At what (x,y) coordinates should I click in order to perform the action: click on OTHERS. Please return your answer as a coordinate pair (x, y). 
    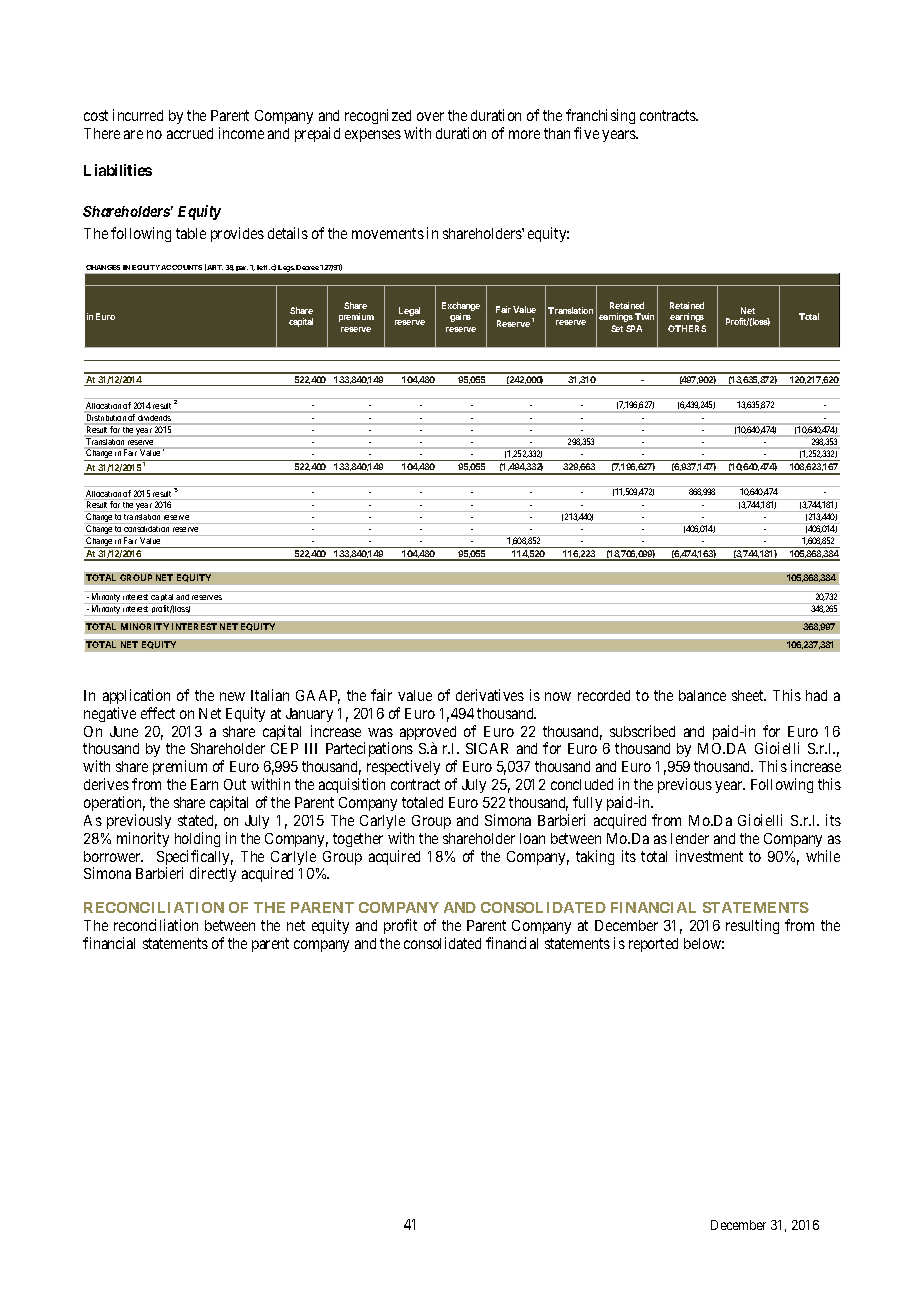
    Looking at the image, I should click on (687, 328).
